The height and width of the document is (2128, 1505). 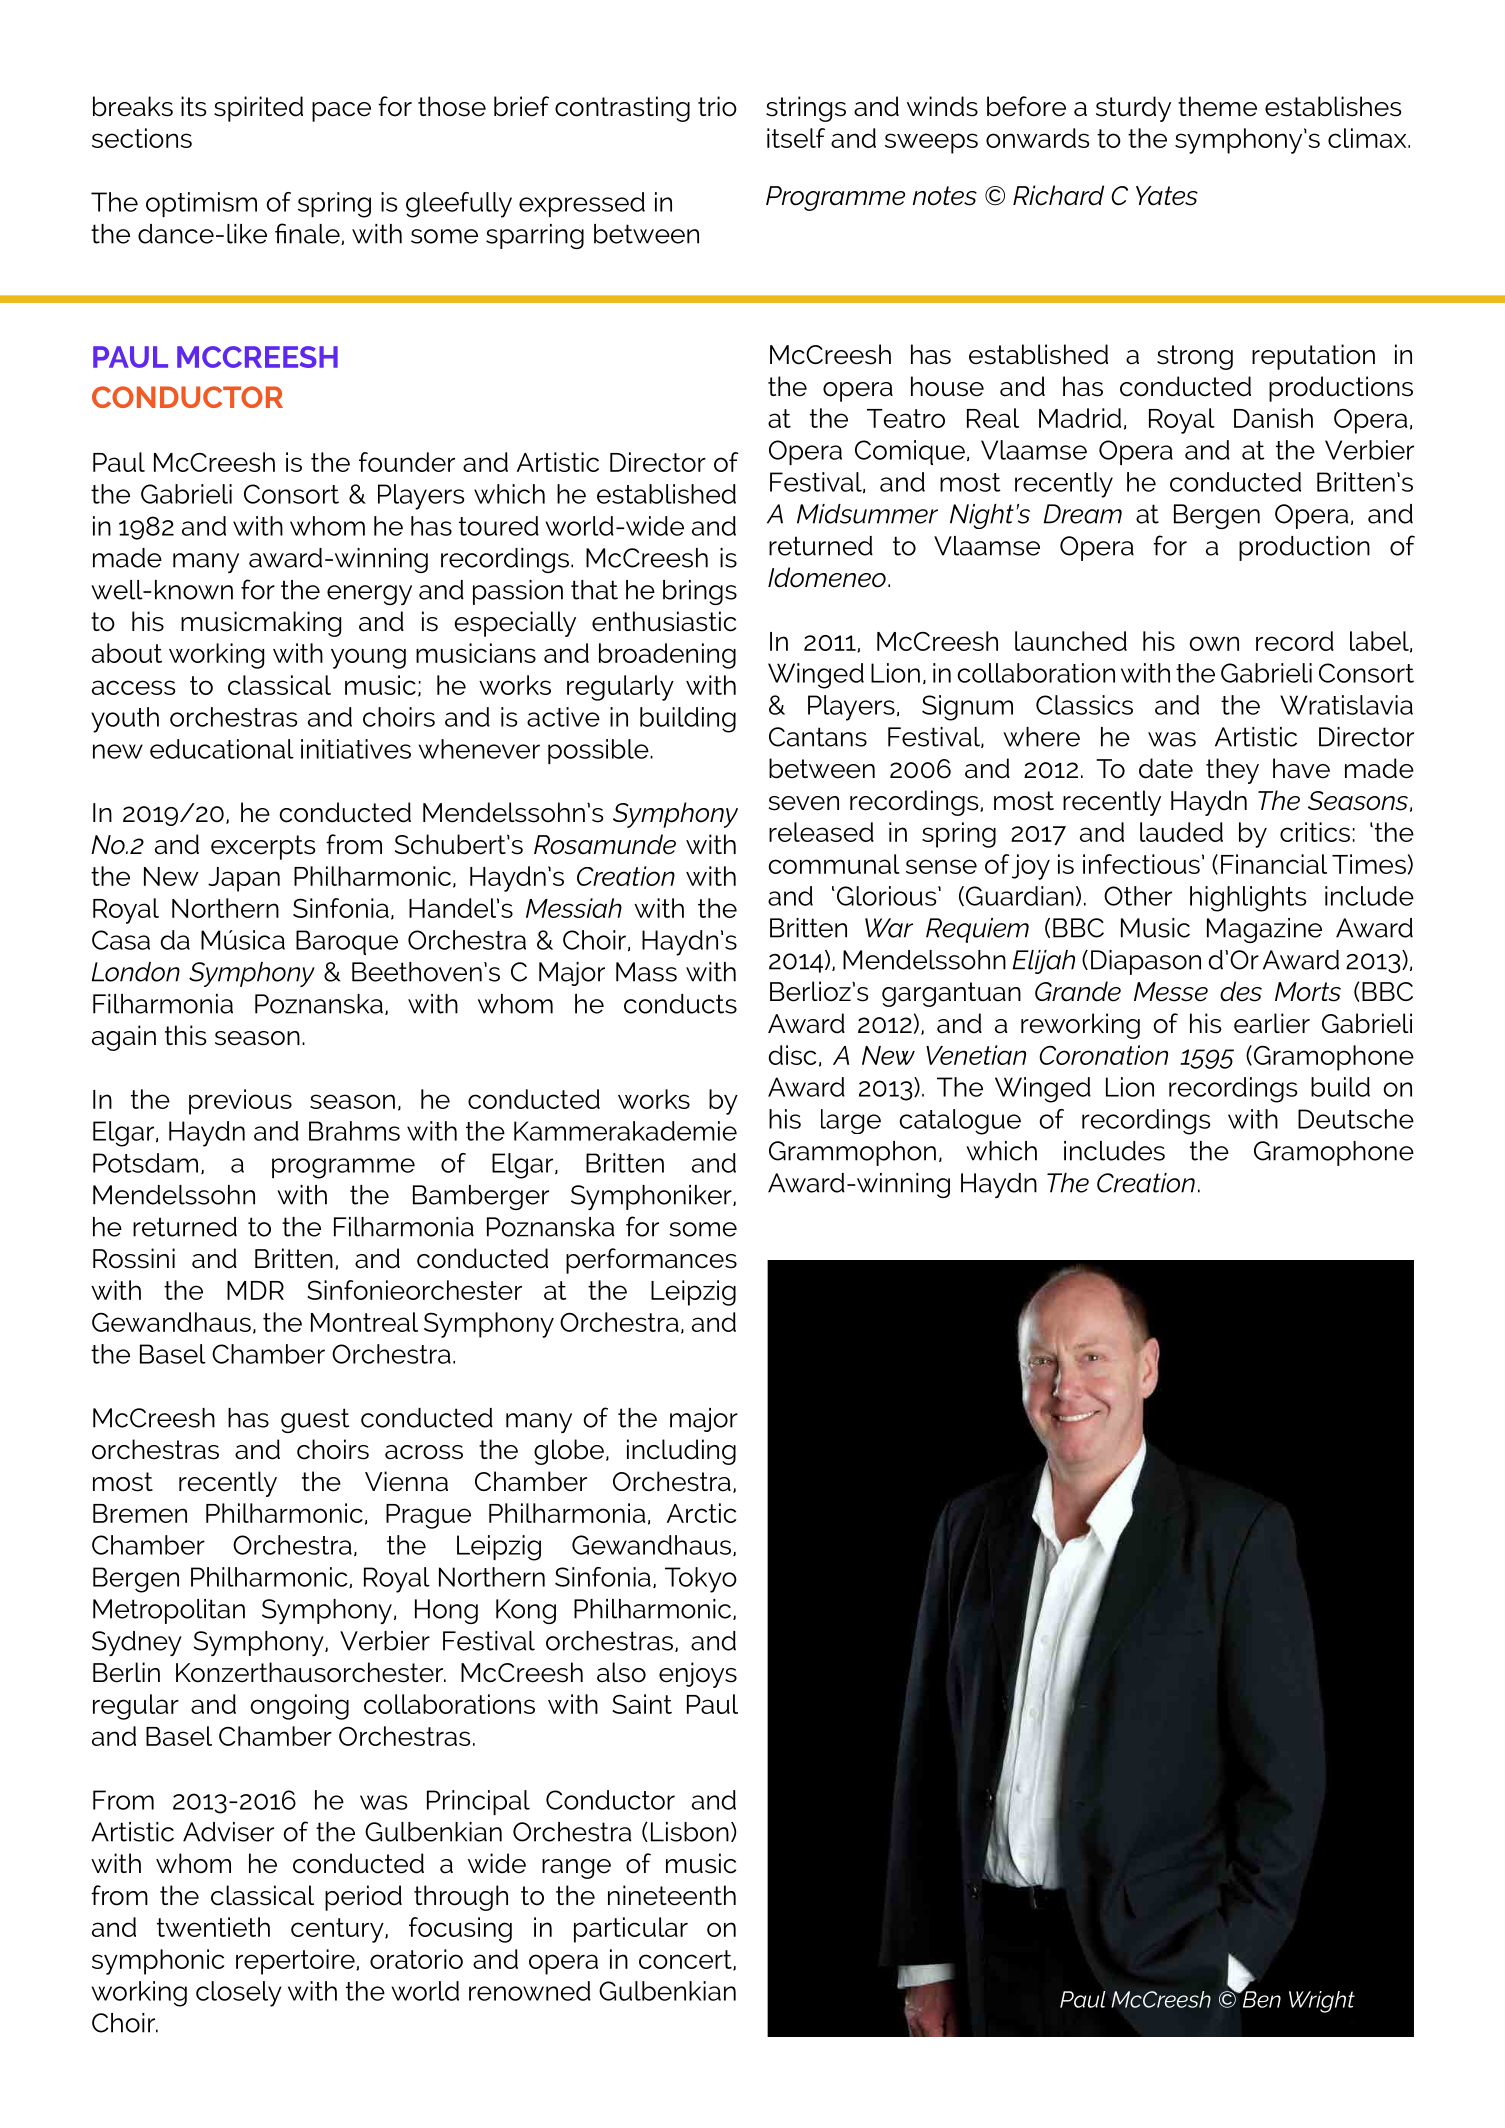 What do you see at coordinates (1272, 1023) in the document?
I see `earlier` at bounding box center [1272, 1023].
